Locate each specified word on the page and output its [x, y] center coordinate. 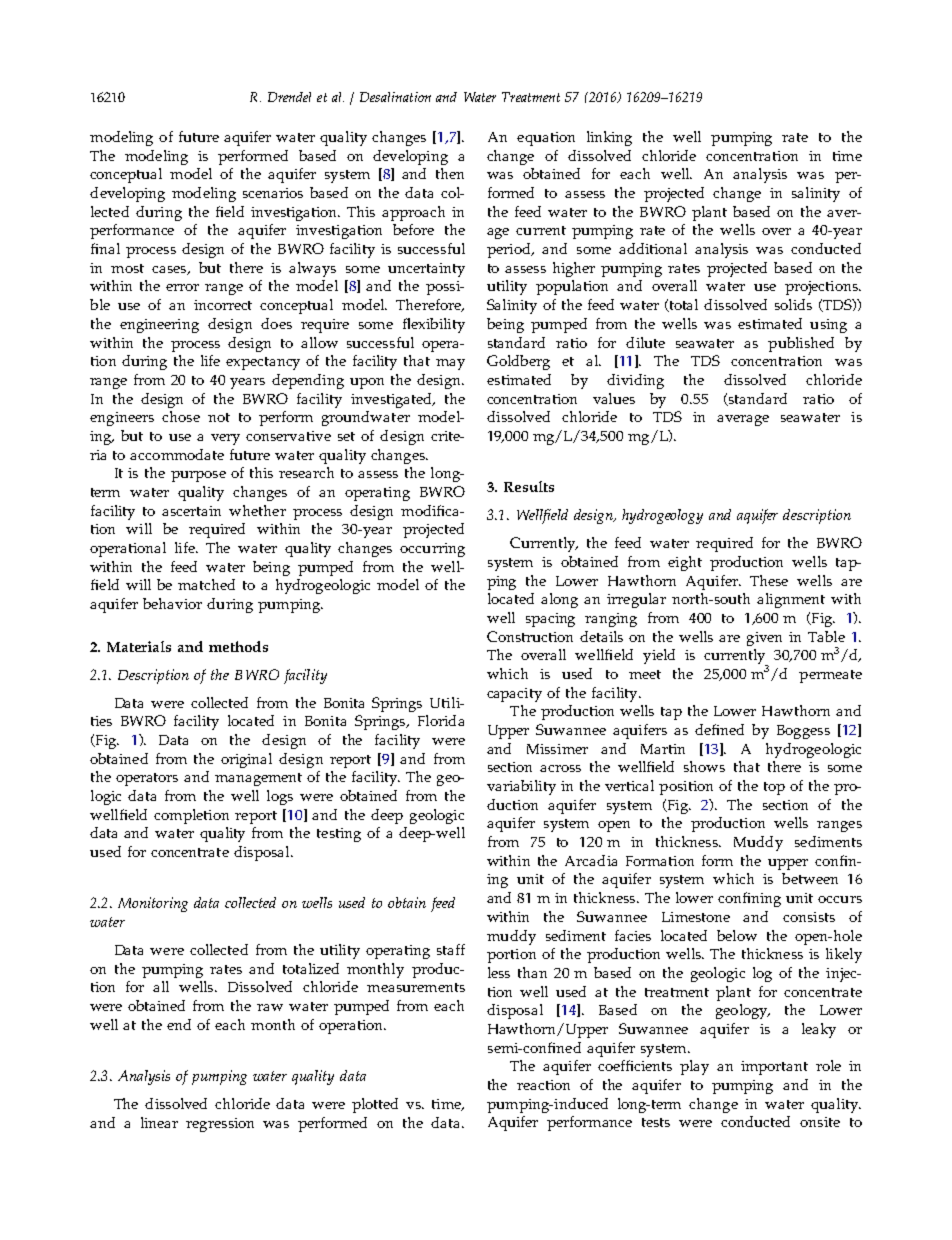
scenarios [273, 193]
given [764, 639]
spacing [550, 620]
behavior [172, 603]
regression [220, 1125]
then [450, 173]
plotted [375, 1105]
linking [609, 138]
